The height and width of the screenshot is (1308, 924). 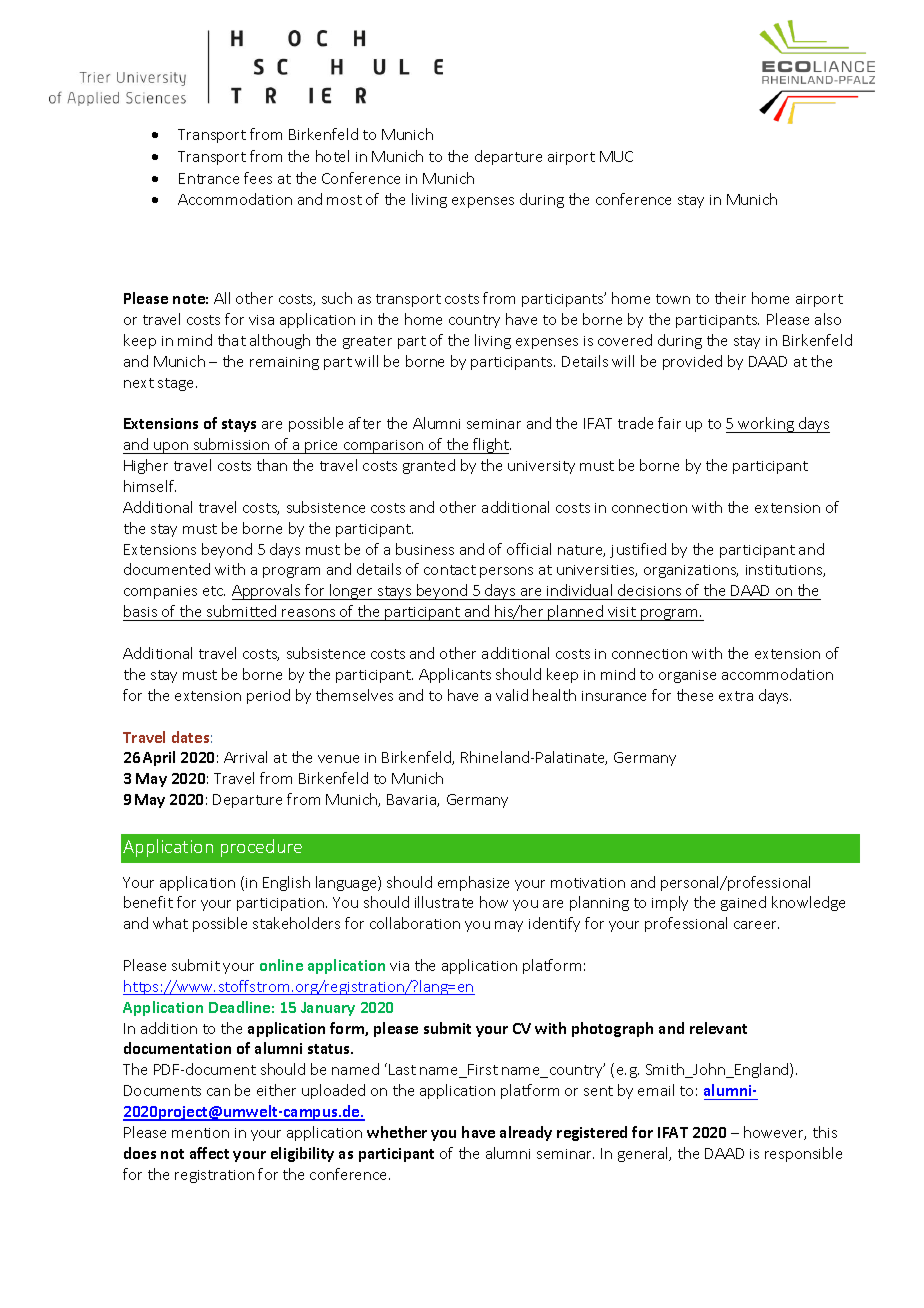 What do you see at coordinates (491, 446) in the screenshot?
I see `flight` at bounding box center [491, 446].
